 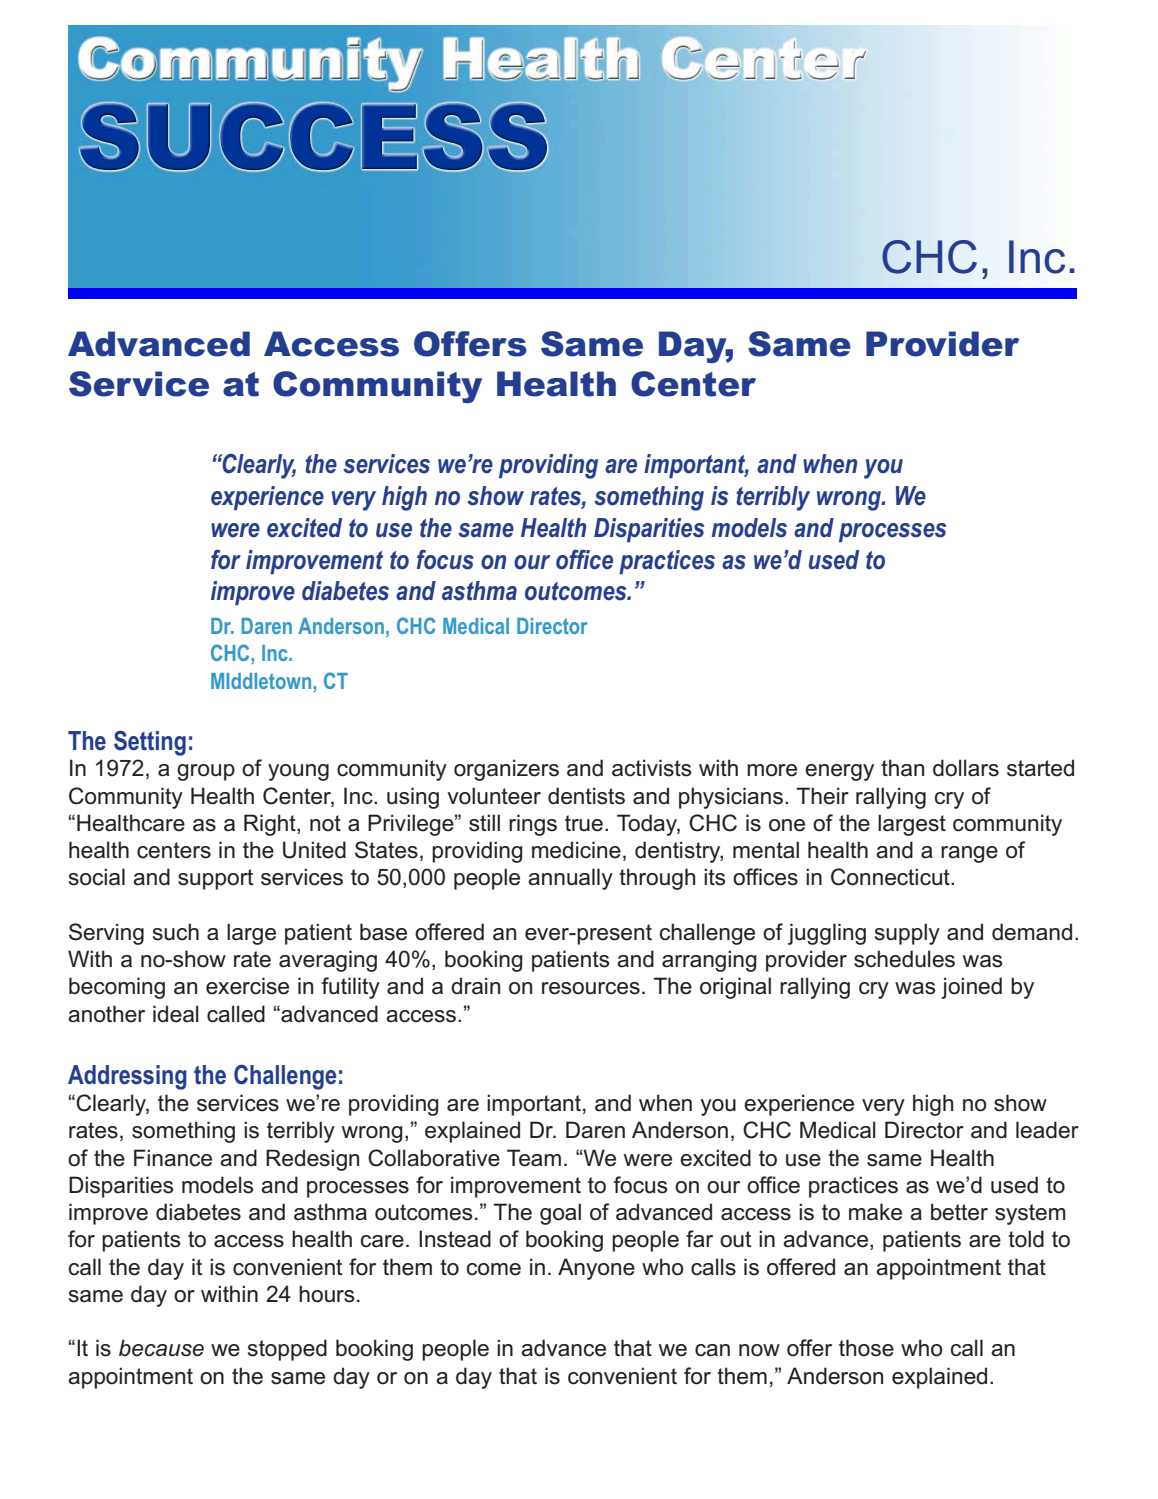 I want to click on schedules, so click(x=904, y=959).
